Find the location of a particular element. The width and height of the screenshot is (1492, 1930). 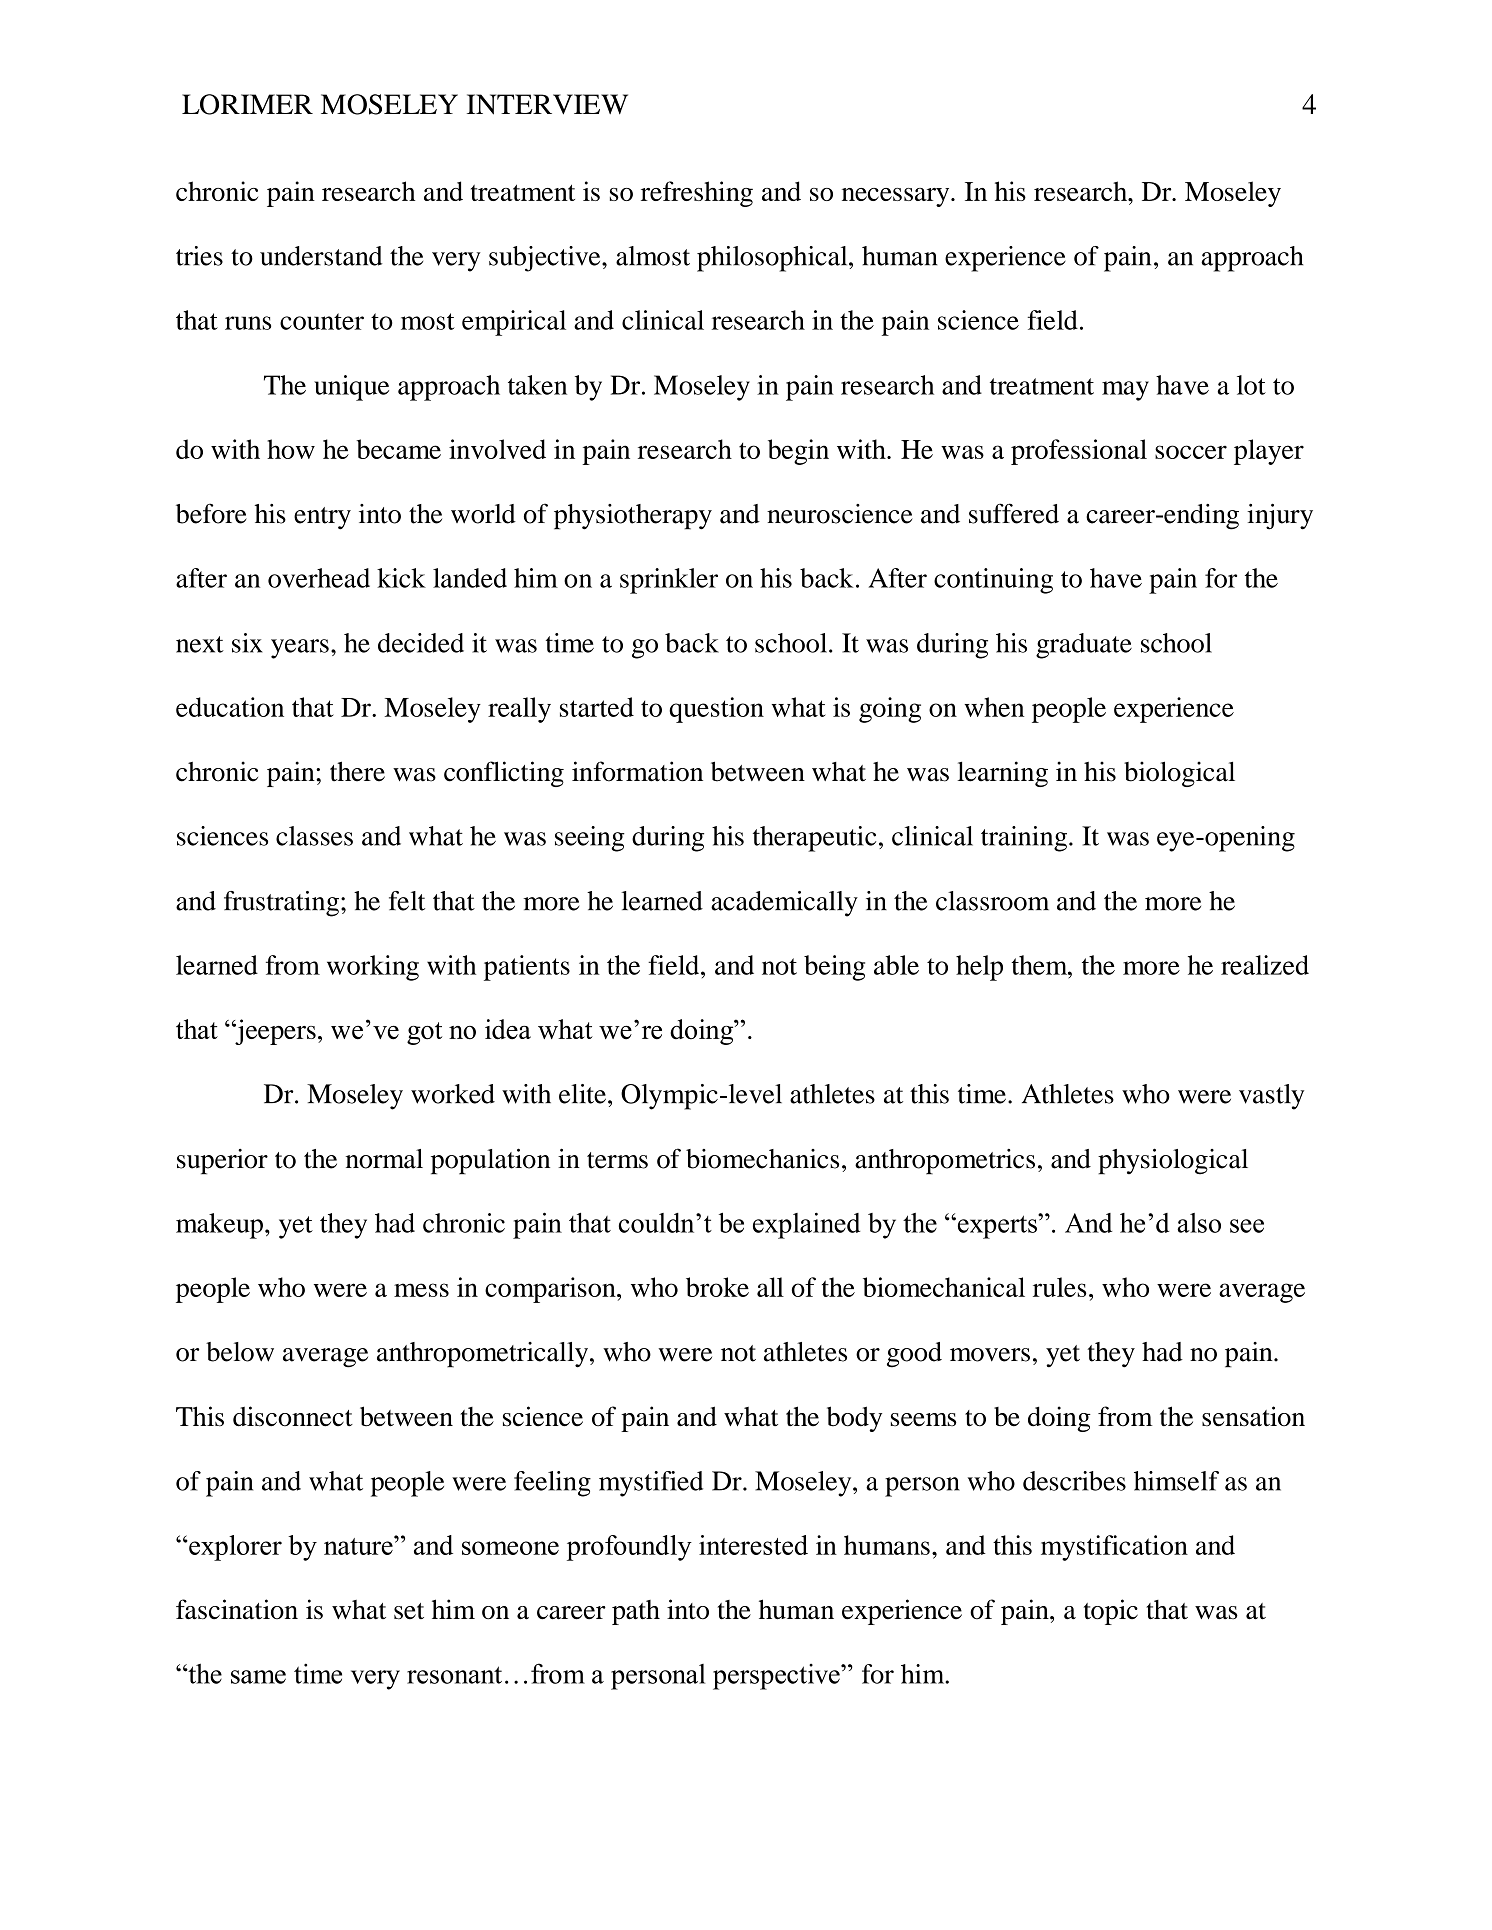

necessary is located at coordinates (897, 197).
